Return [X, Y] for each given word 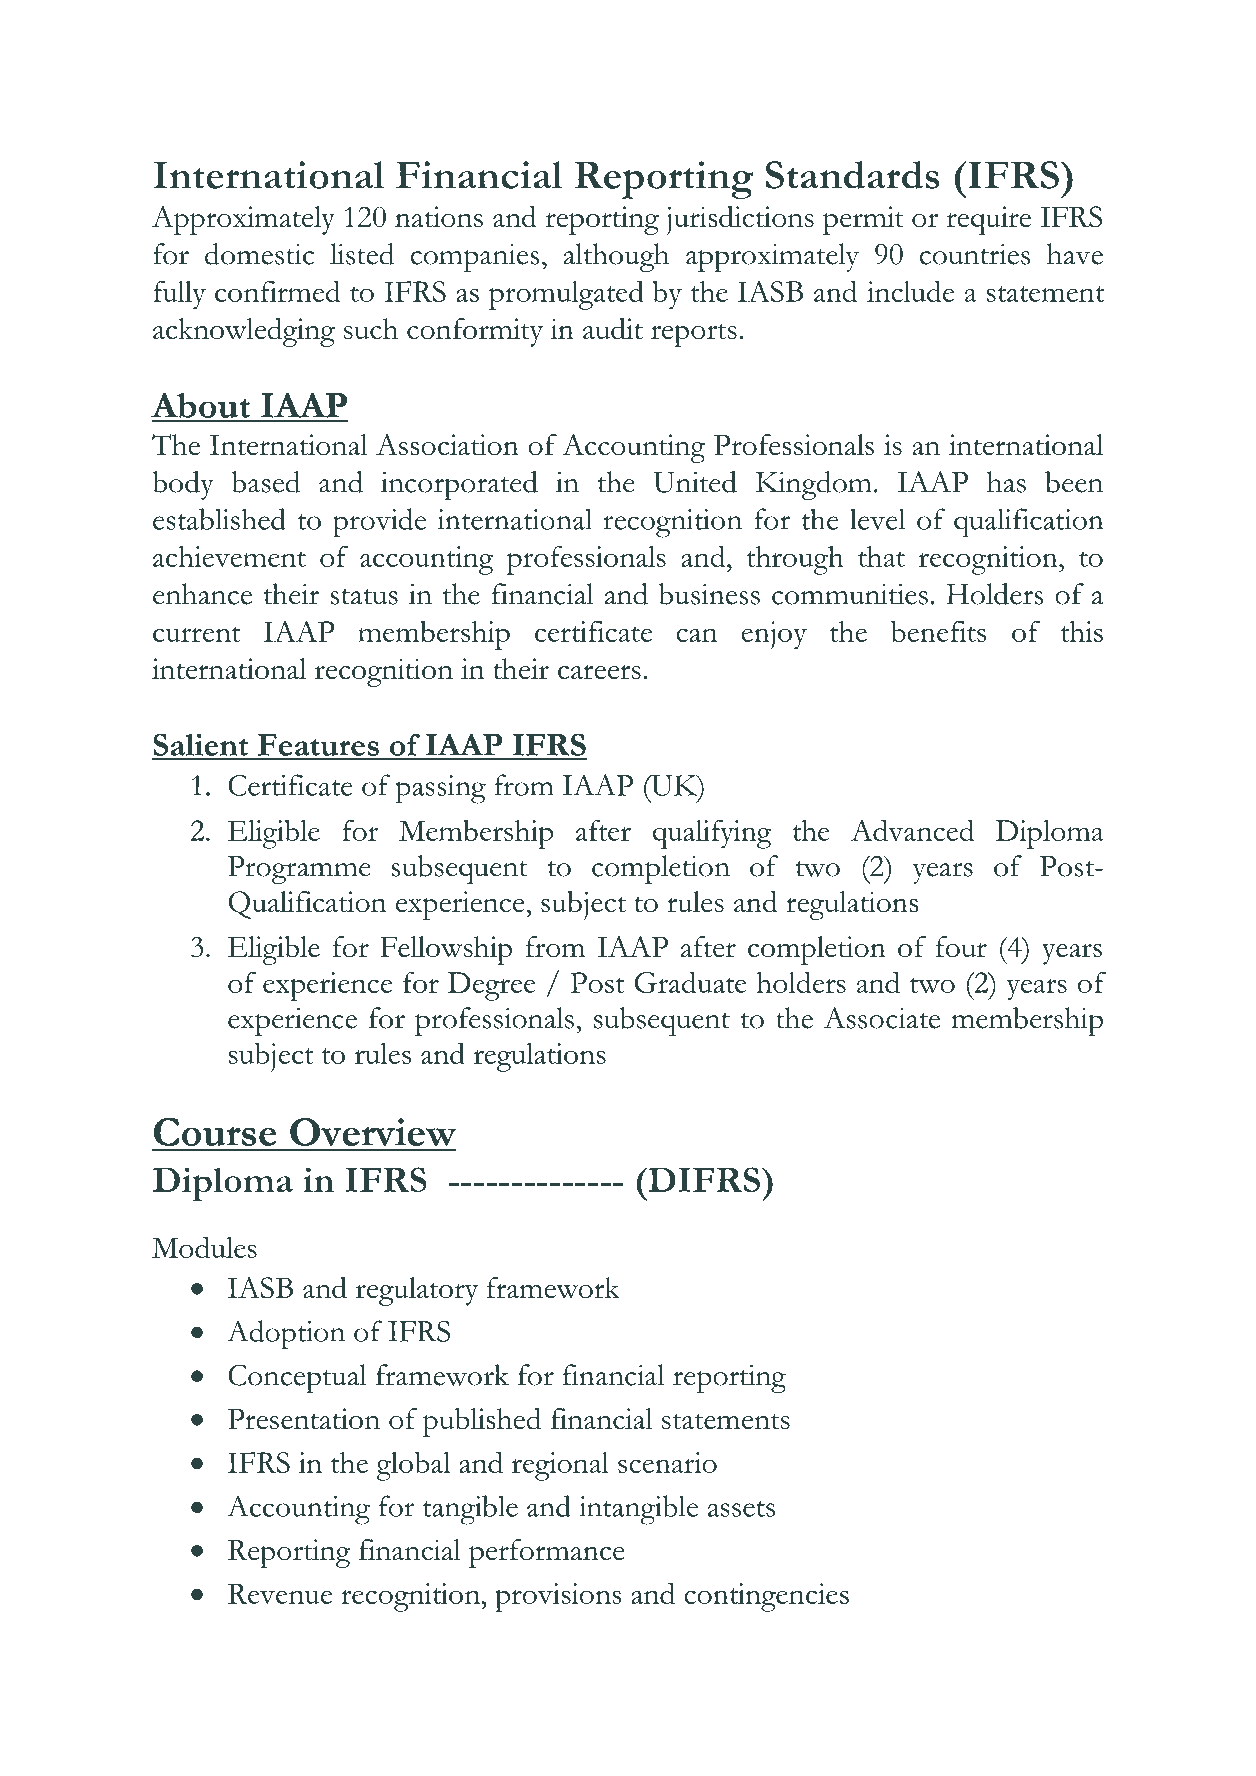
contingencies [766, 1597]
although [616, 257]
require [988, 220]
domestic [259, 254]
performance [547, 1553]
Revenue [280, 1594]
